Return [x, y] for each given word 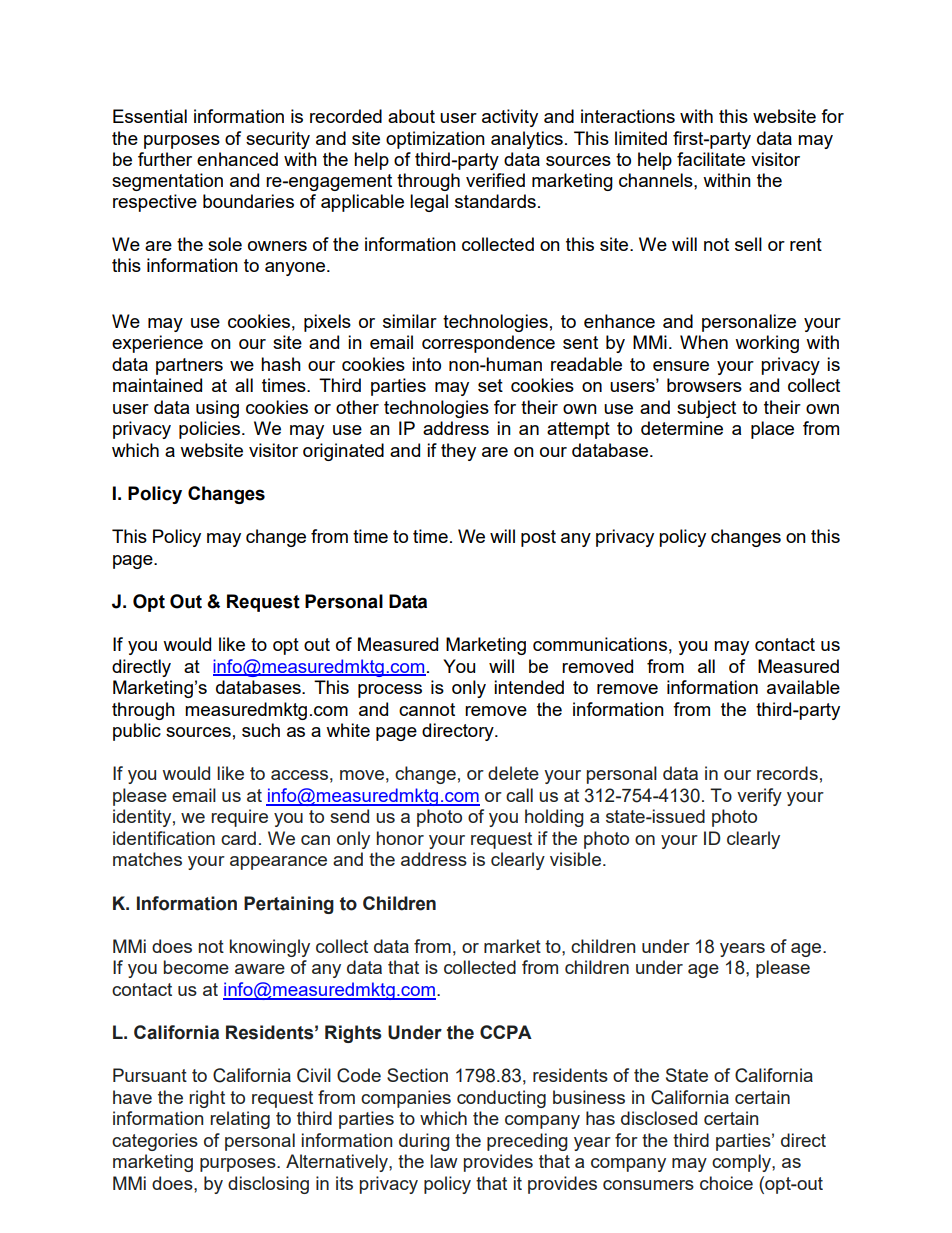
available [803, 687]
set [490, 385]
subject [706, 409]
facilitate [711, 159]
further [165, 159]
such [261, 730]
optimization [435, 140]
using [217, 409]
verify [759, 797]
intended [529, 687]
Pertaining [289, 905]
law [444, 1161]
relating [240, 1120]
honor [400, 838]
